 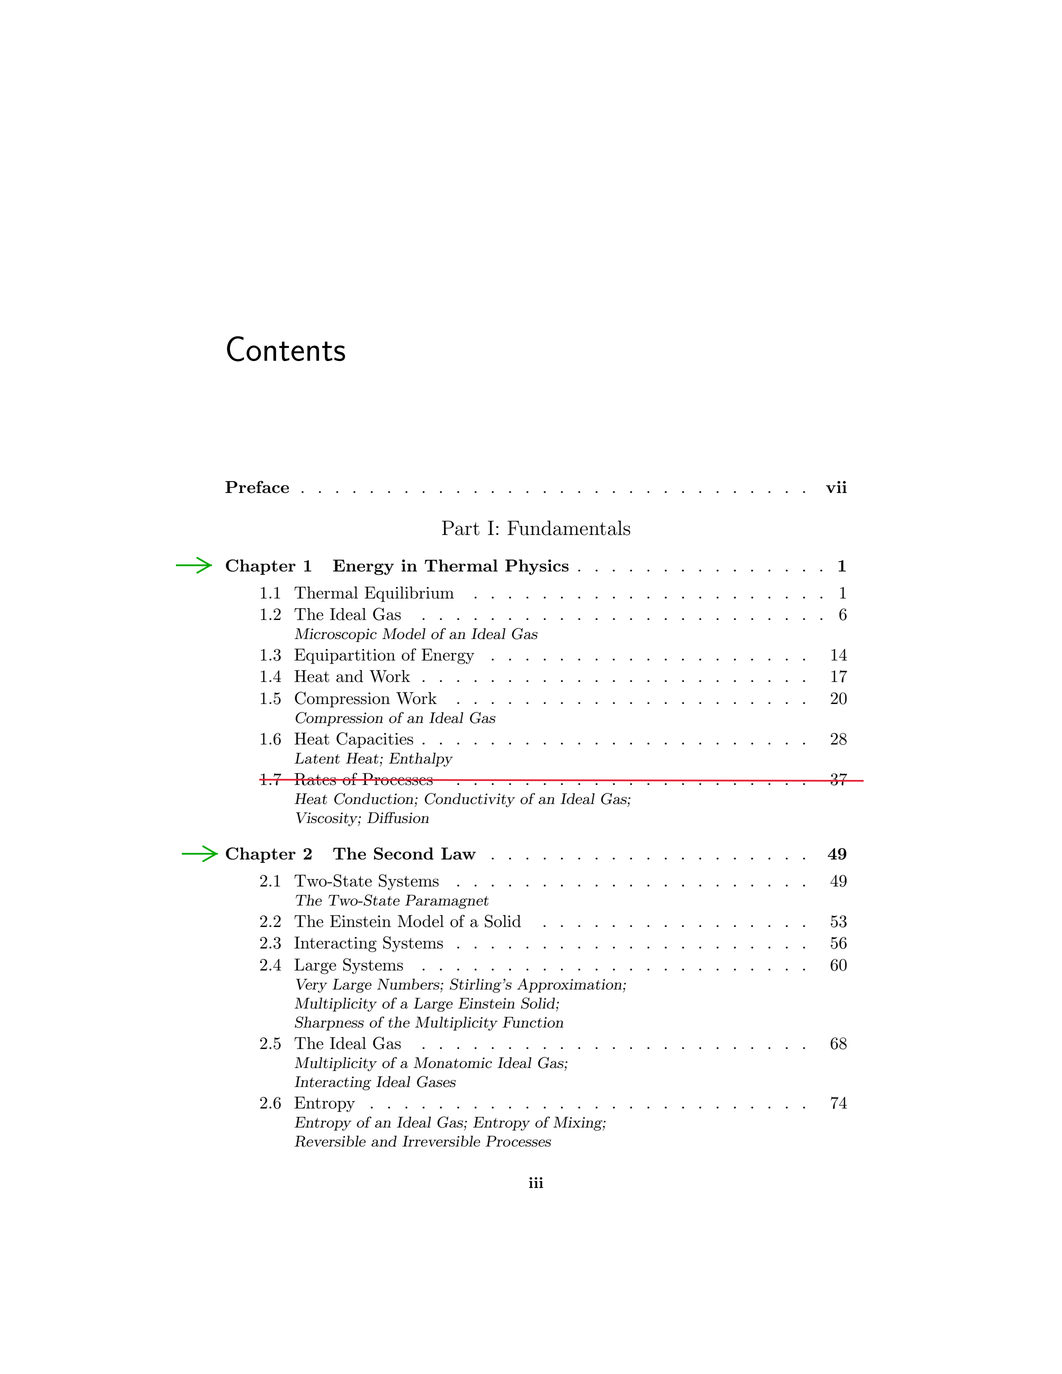 What do you see at coordinates (533, 1022) in the screenshot?
I see `Function` at bounding box center [533, 1022].
